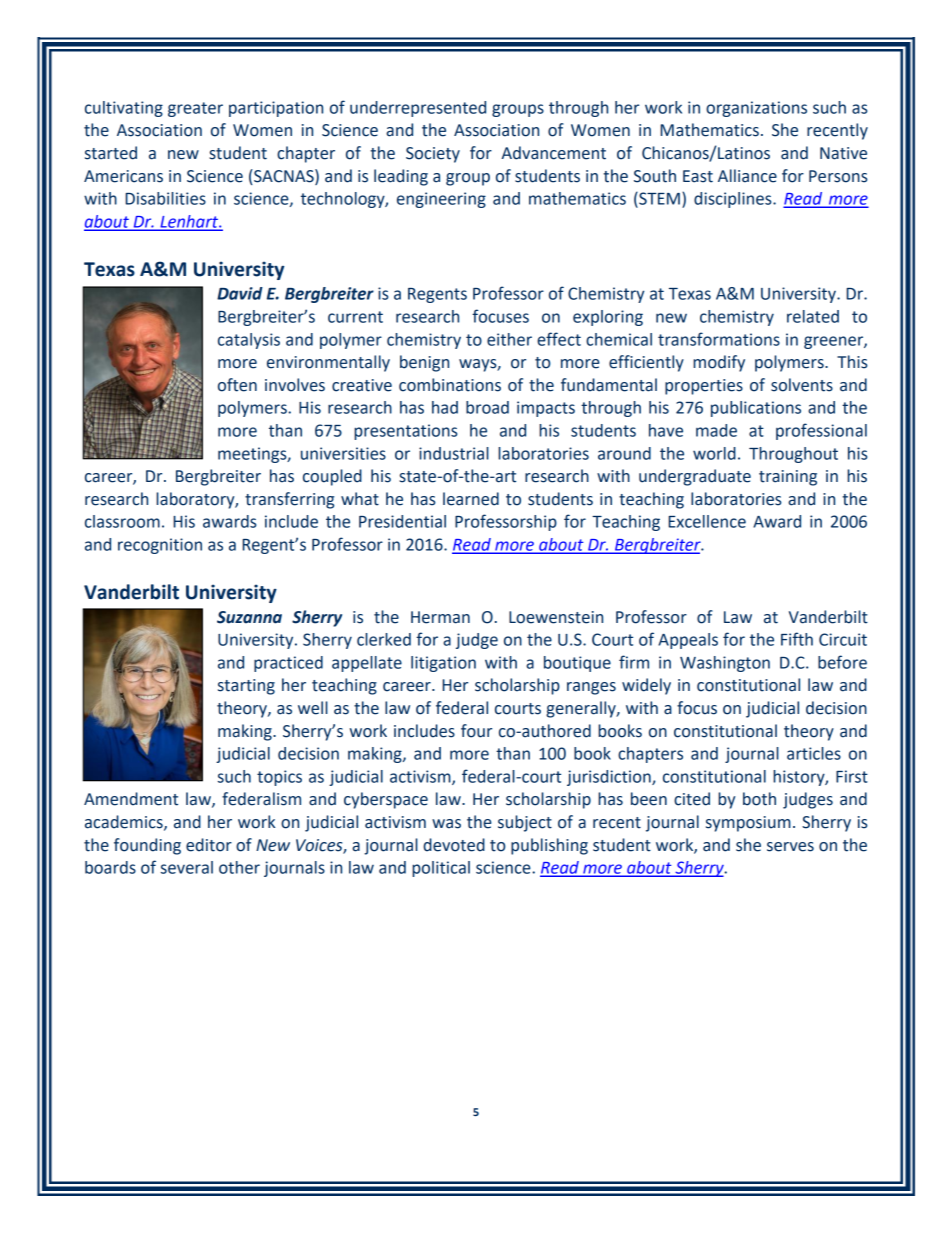 This screenshot has width=952, height=1233. Describe the element at coordinates (813, 316) in the screenshot. I see `related` at that location.
